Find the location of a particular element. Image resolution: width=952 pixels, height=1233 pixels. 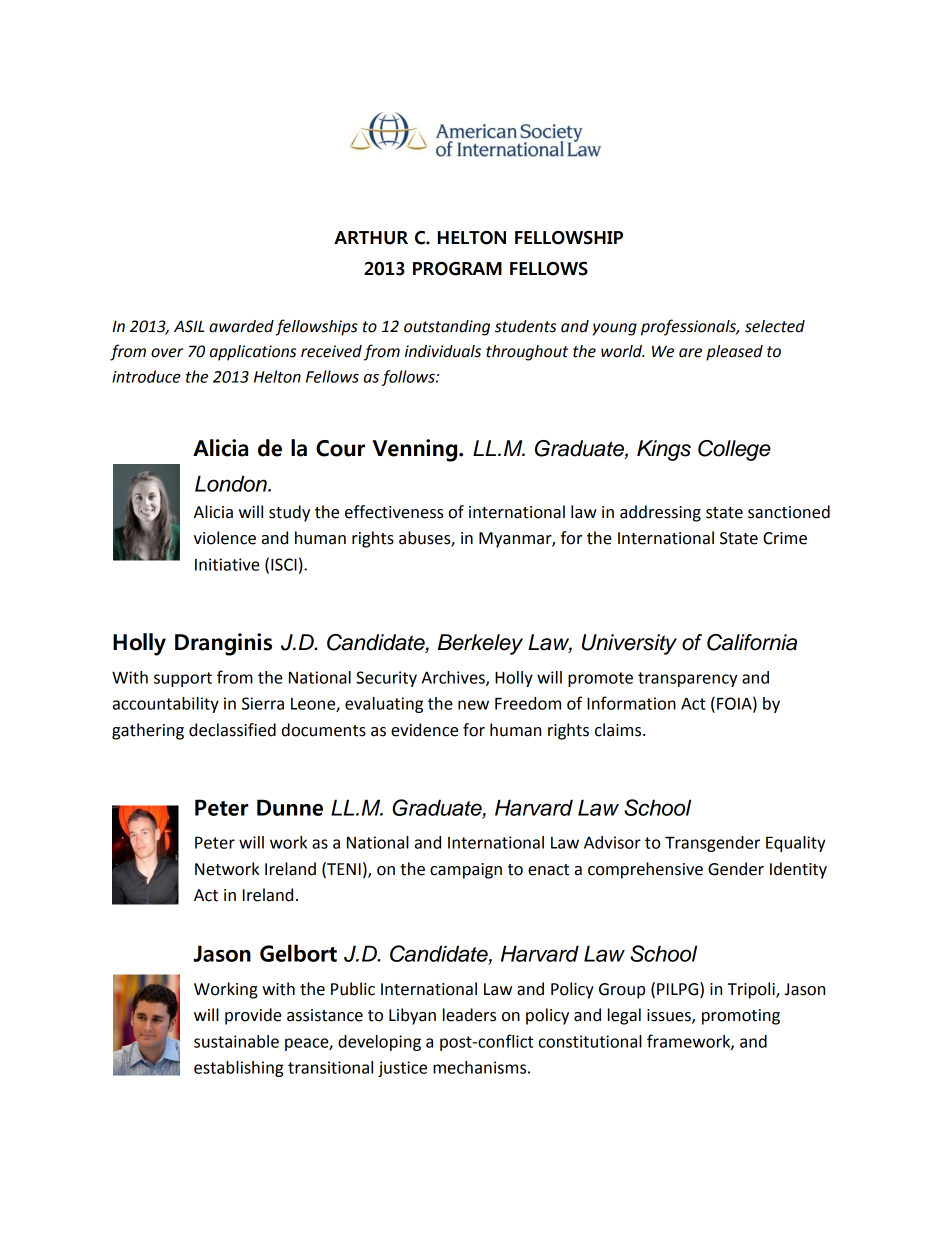

Equality is located at coordinates (796, 844).
